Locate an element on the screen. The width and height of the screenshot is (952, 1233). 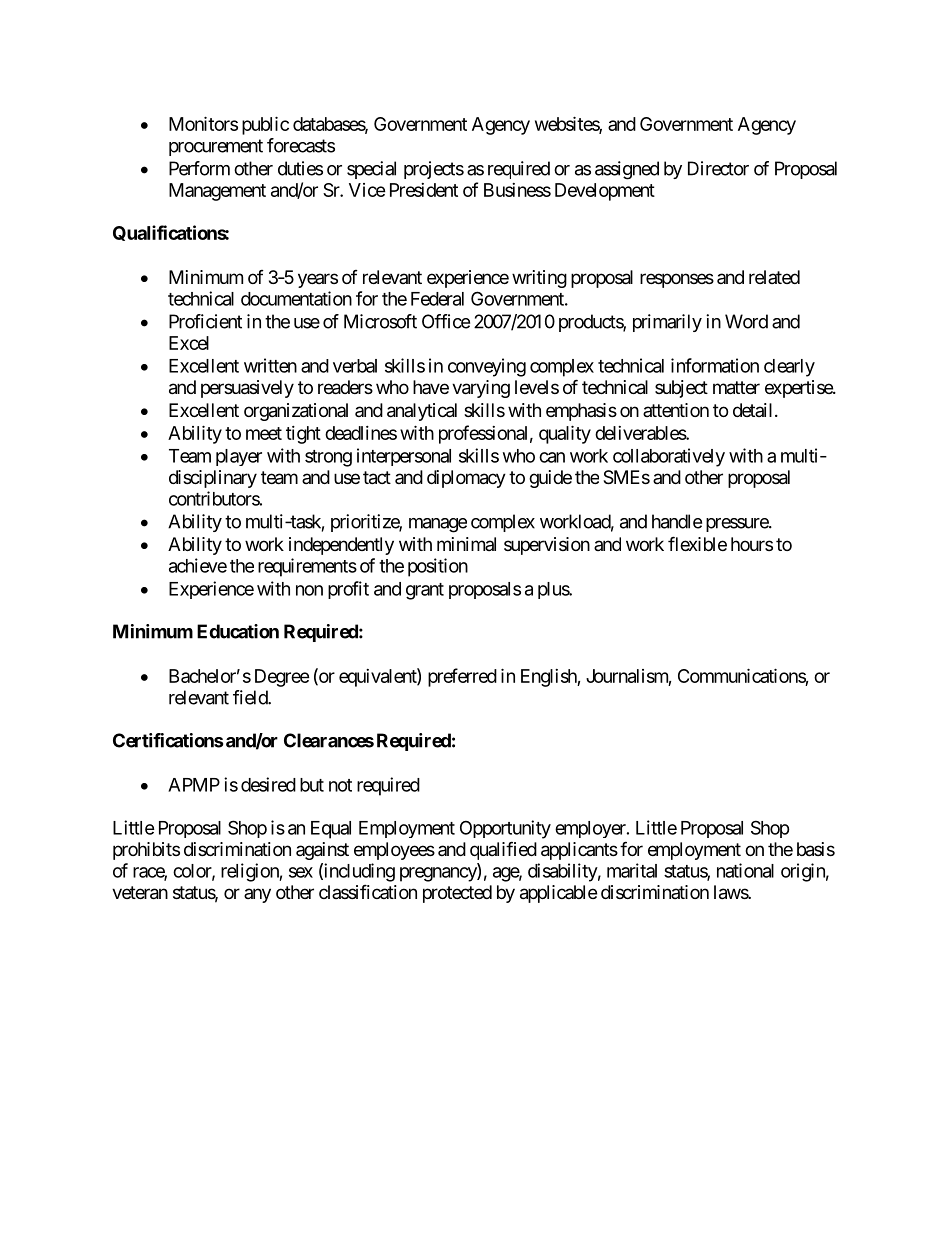
handle is located at coordinates (677, 521).
